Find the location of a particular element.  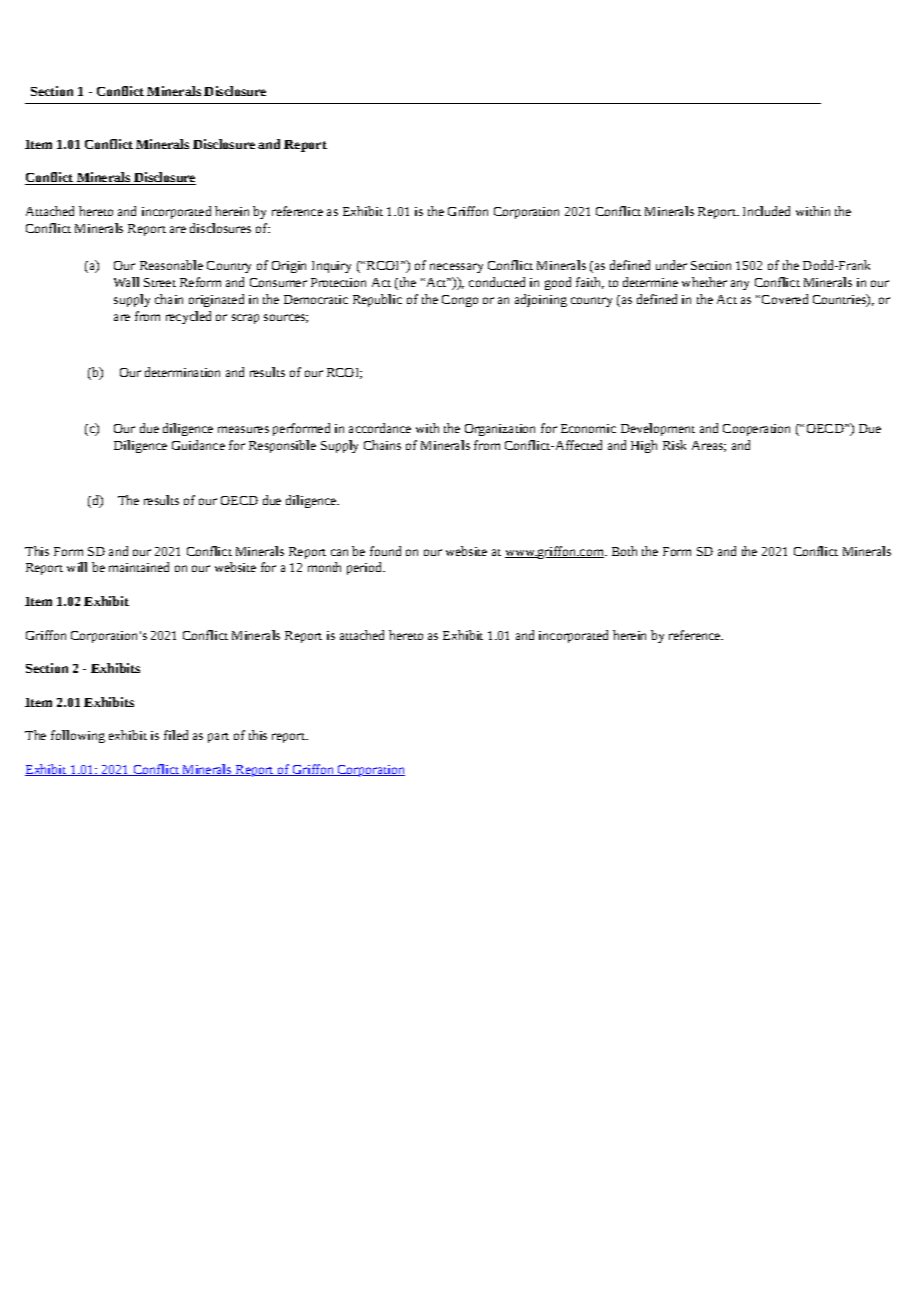

Included is located at coordinates (766, 211).
